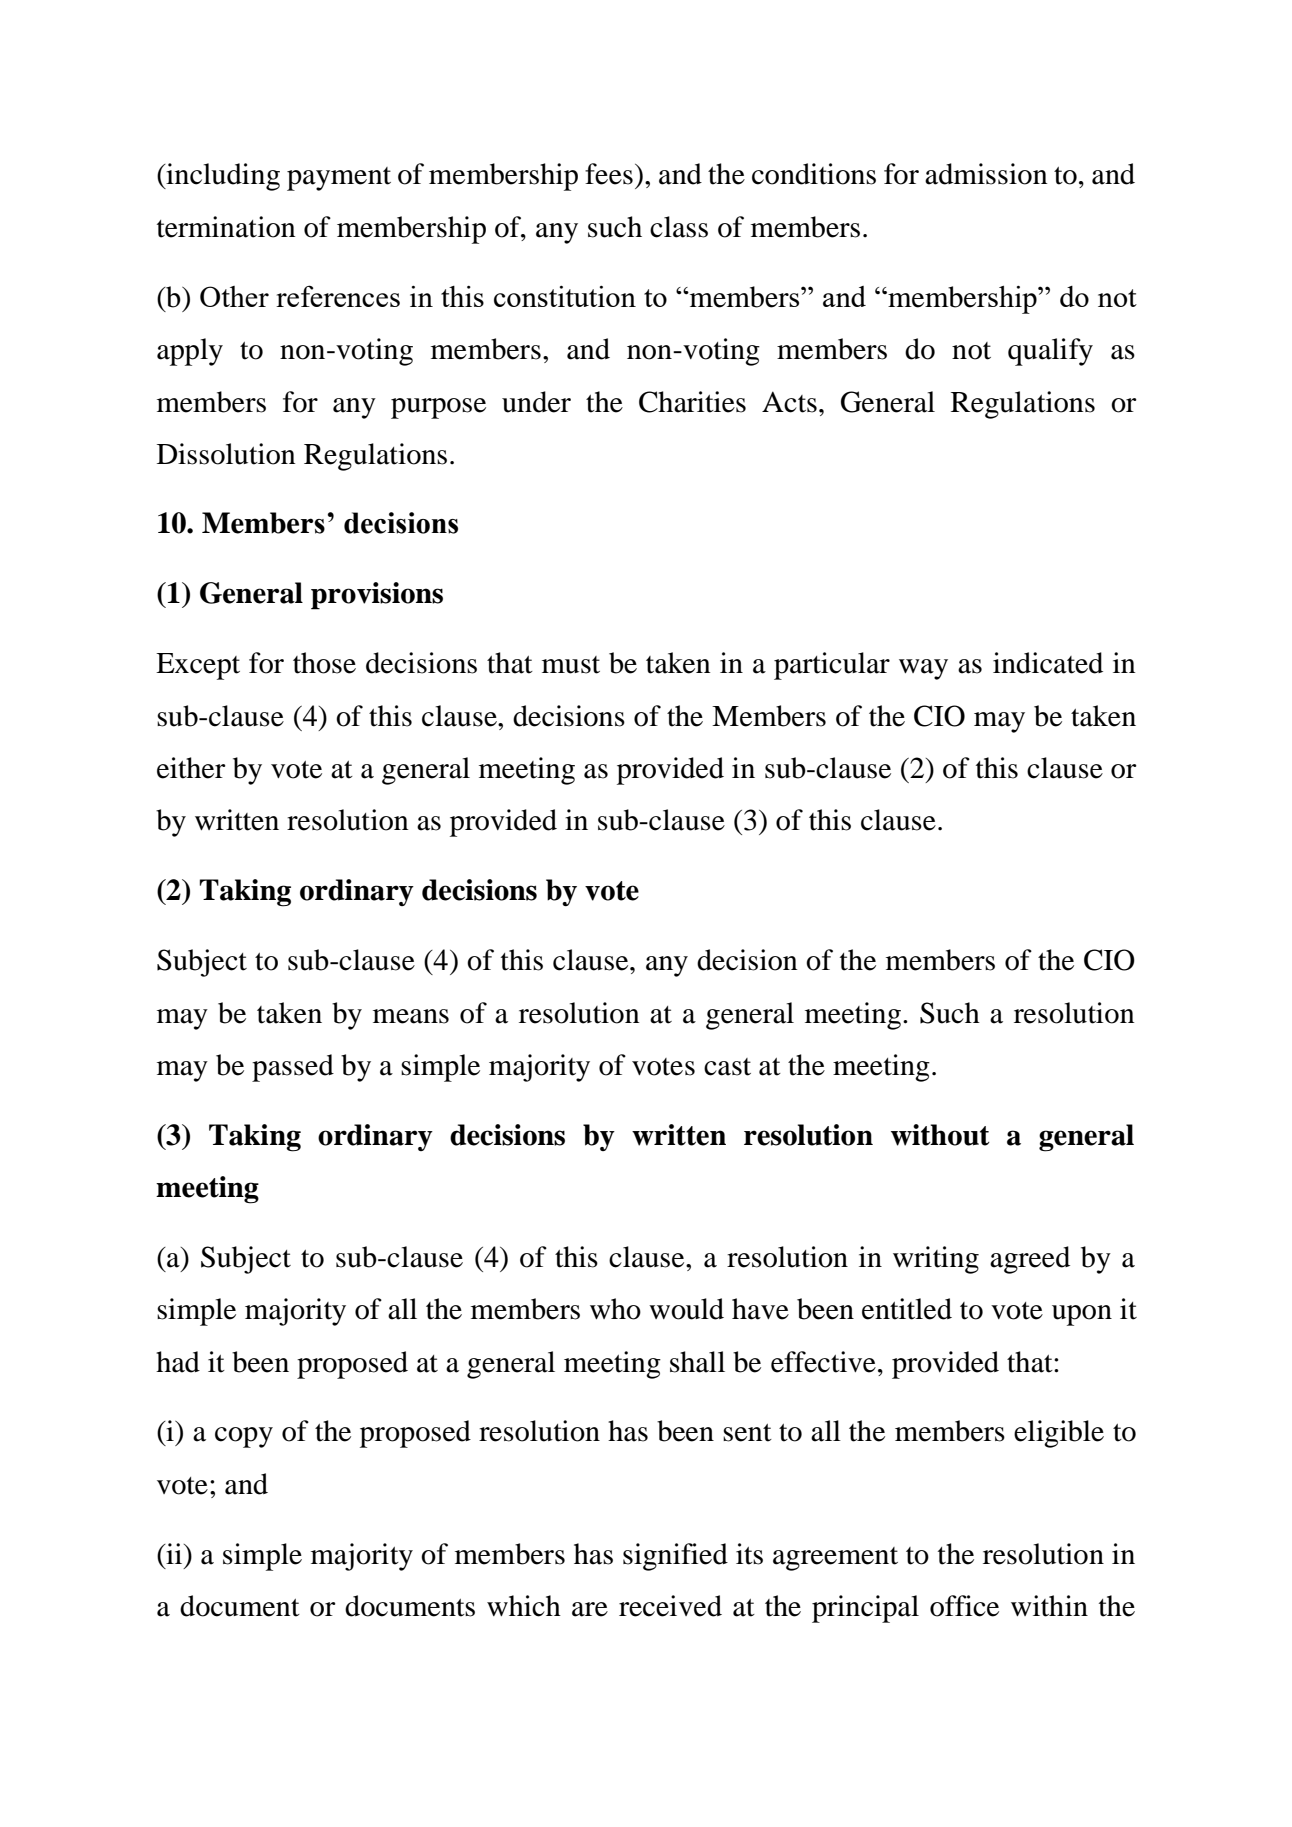 The image size is (1292, 1827). Describe the element at coordinates (923, 669) in the screenshot. I see `way` at that location.
